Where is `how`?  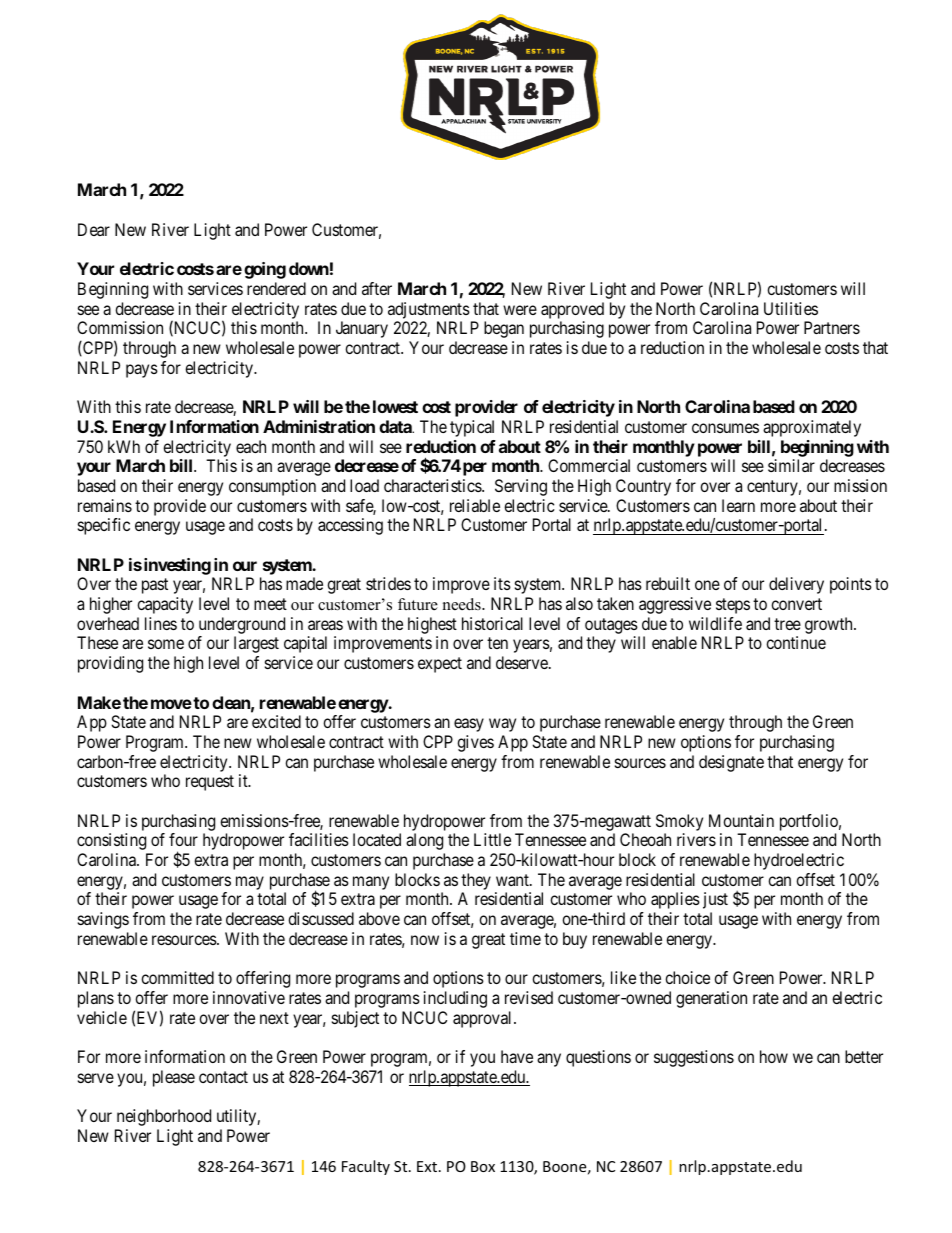
how is located at coordinates (774, 1056).
